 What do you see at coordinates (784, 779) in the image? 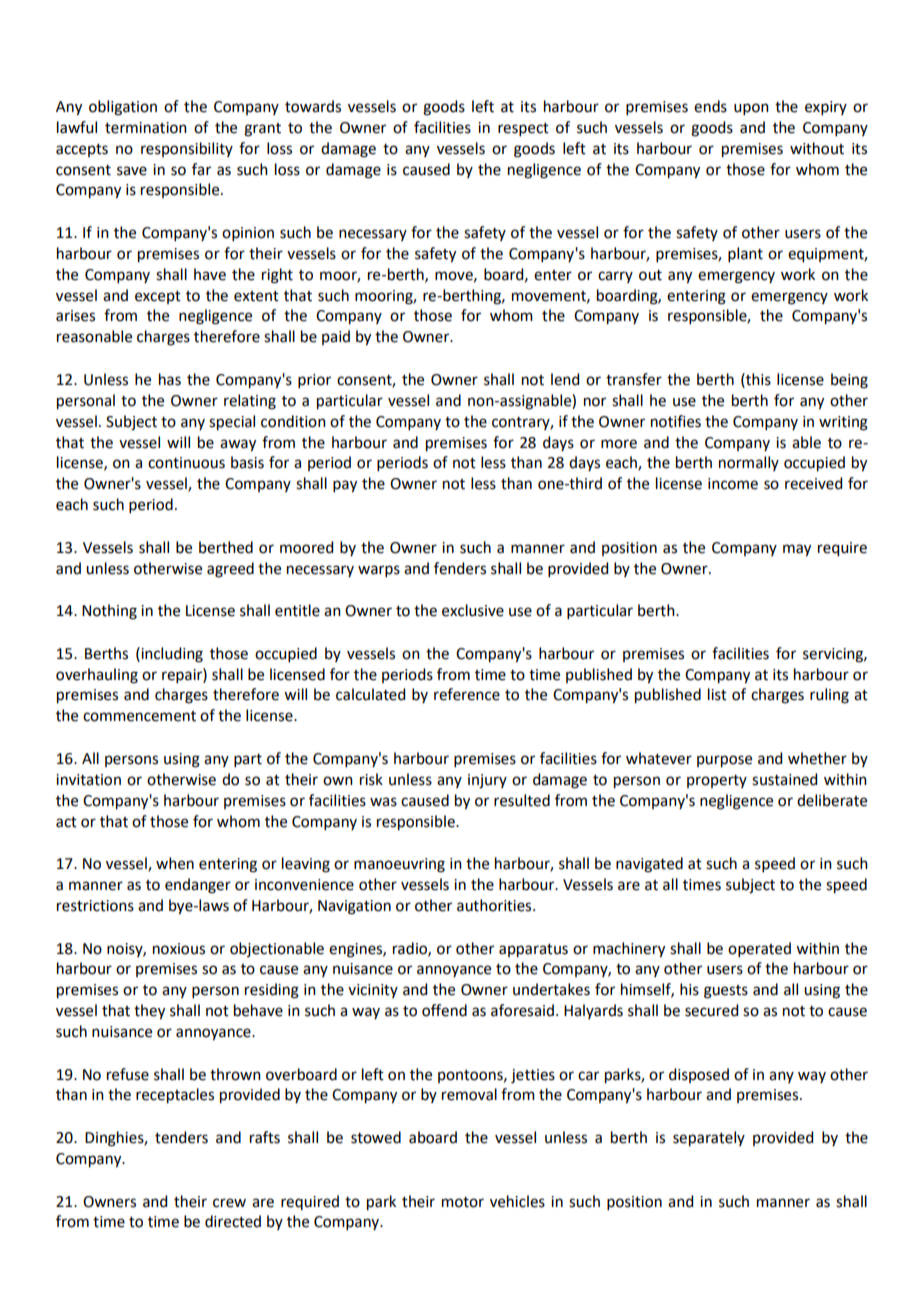
I see `sustained` at bounding box center [784, 779].
